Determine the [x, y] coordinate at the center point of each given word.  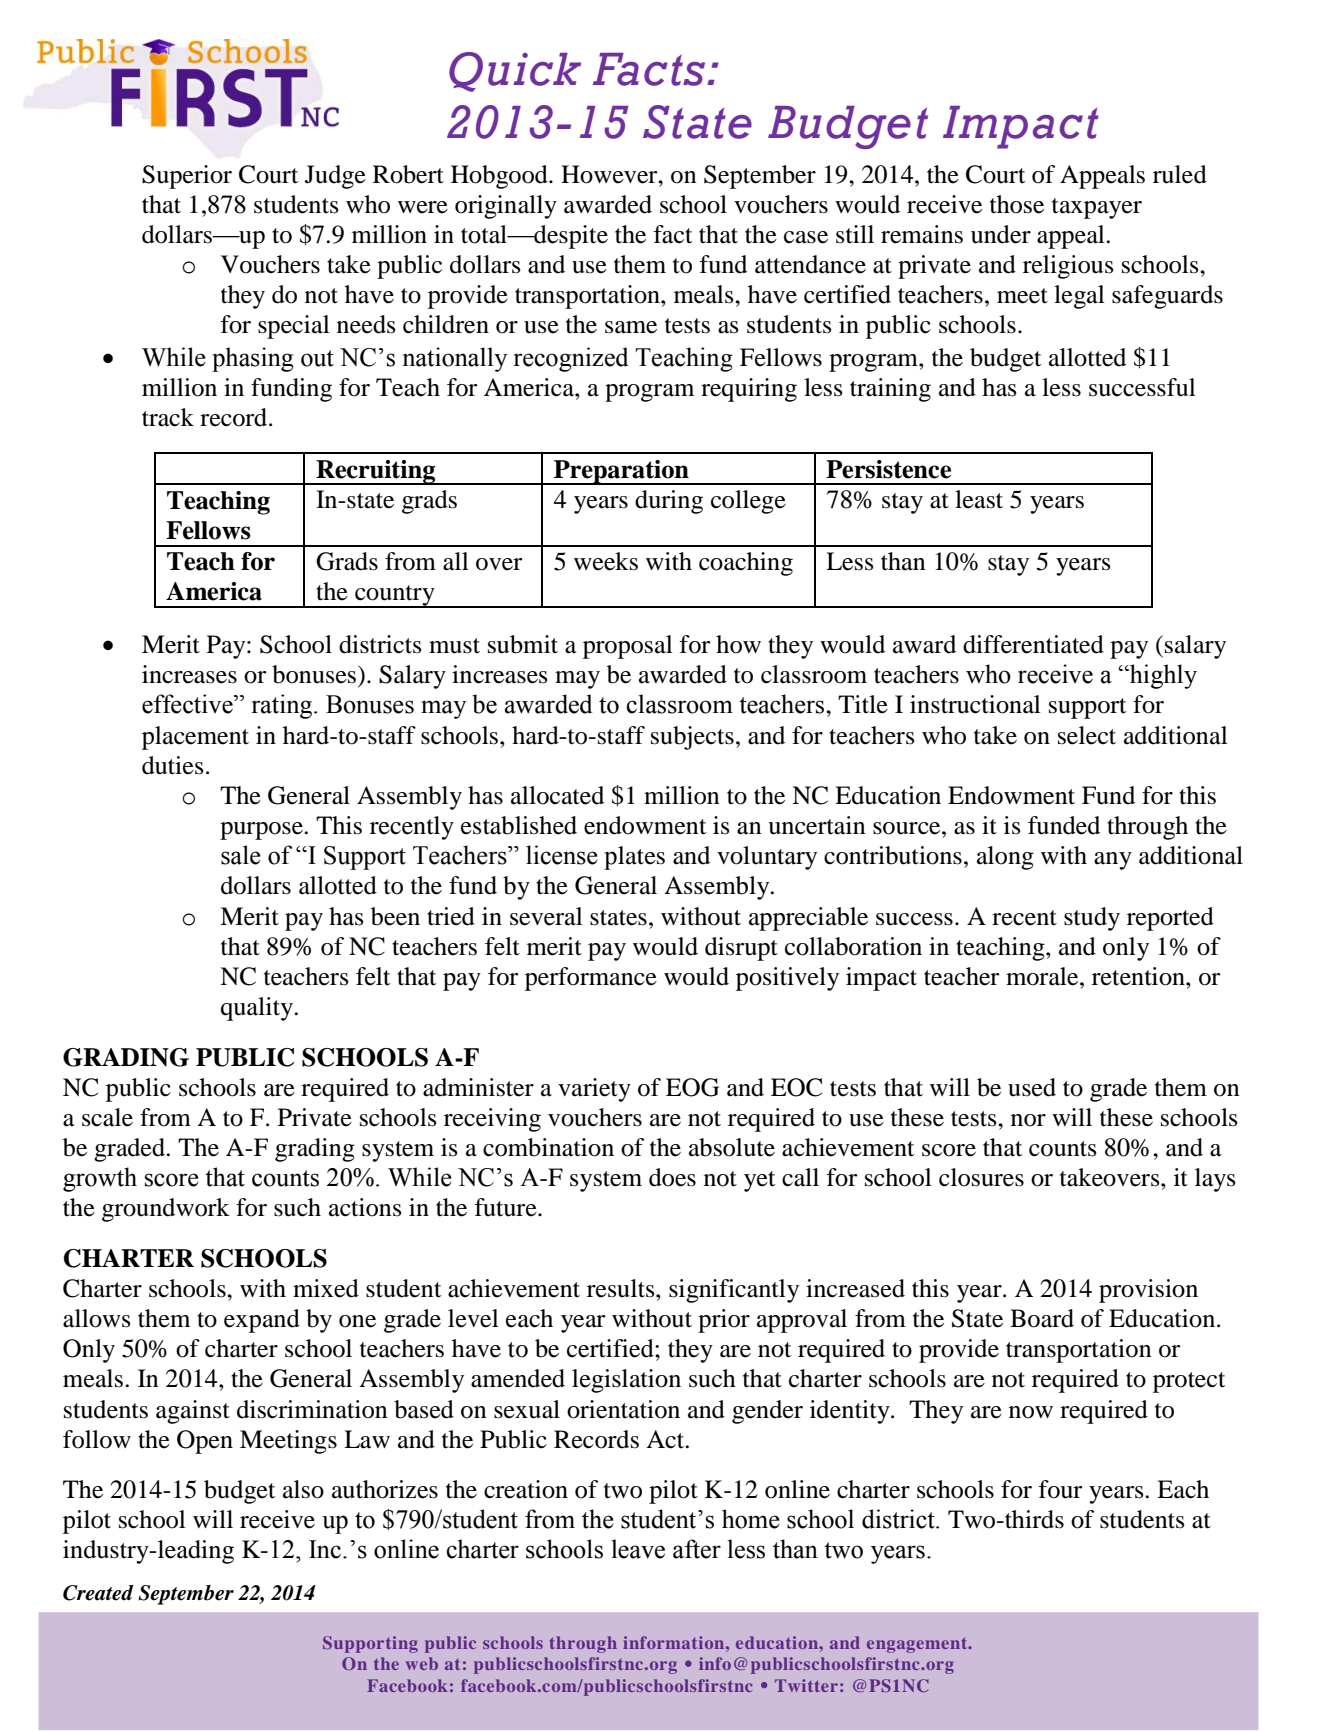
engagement [918, 1645]
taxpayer [1097, 208]
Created [98, 1593]
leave [638, 1549]
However [610, 174]
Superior [187, 177]
